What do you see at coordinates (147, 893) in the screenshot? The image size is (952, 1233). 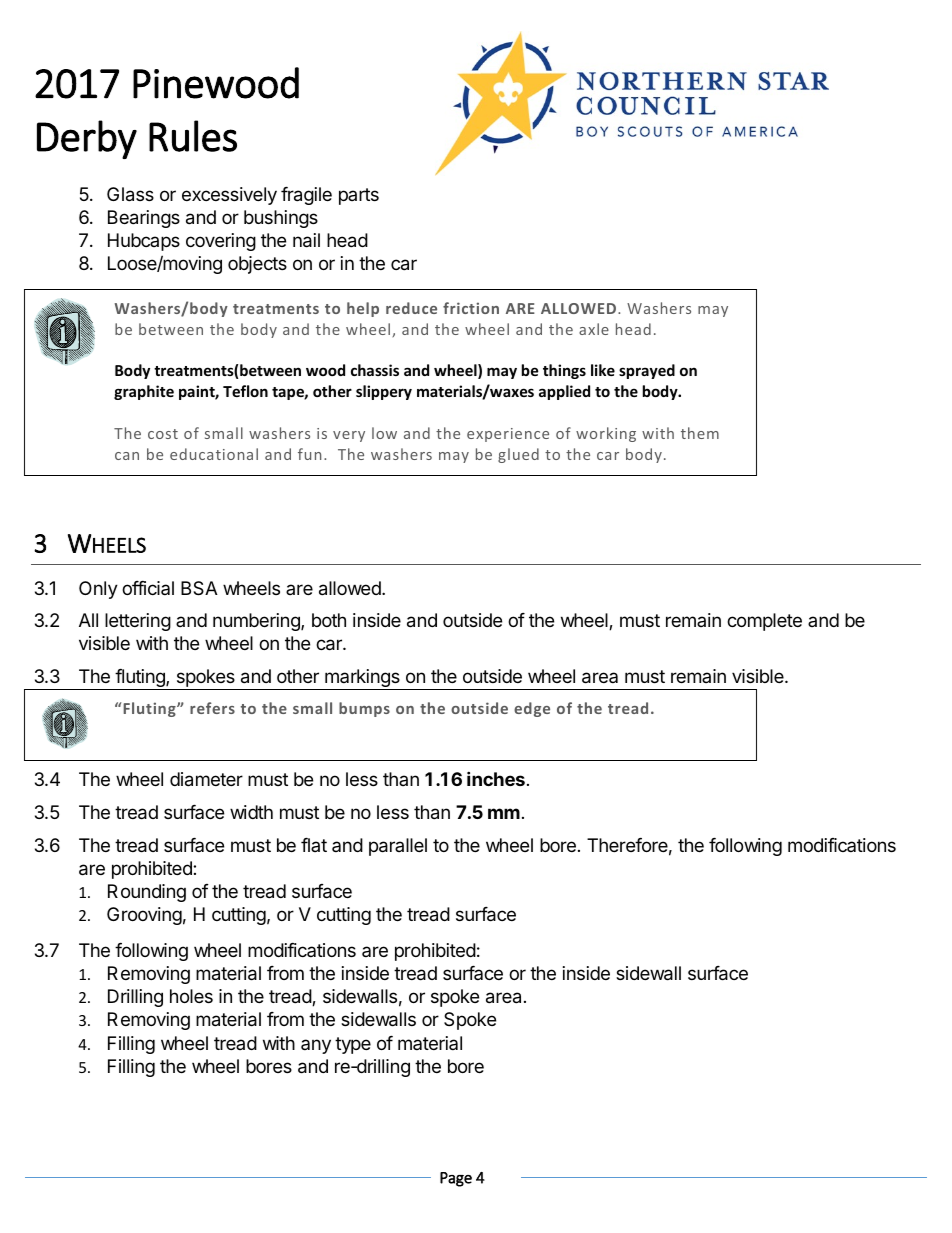 I see `Rounding` at bounding box center [147, 893].
